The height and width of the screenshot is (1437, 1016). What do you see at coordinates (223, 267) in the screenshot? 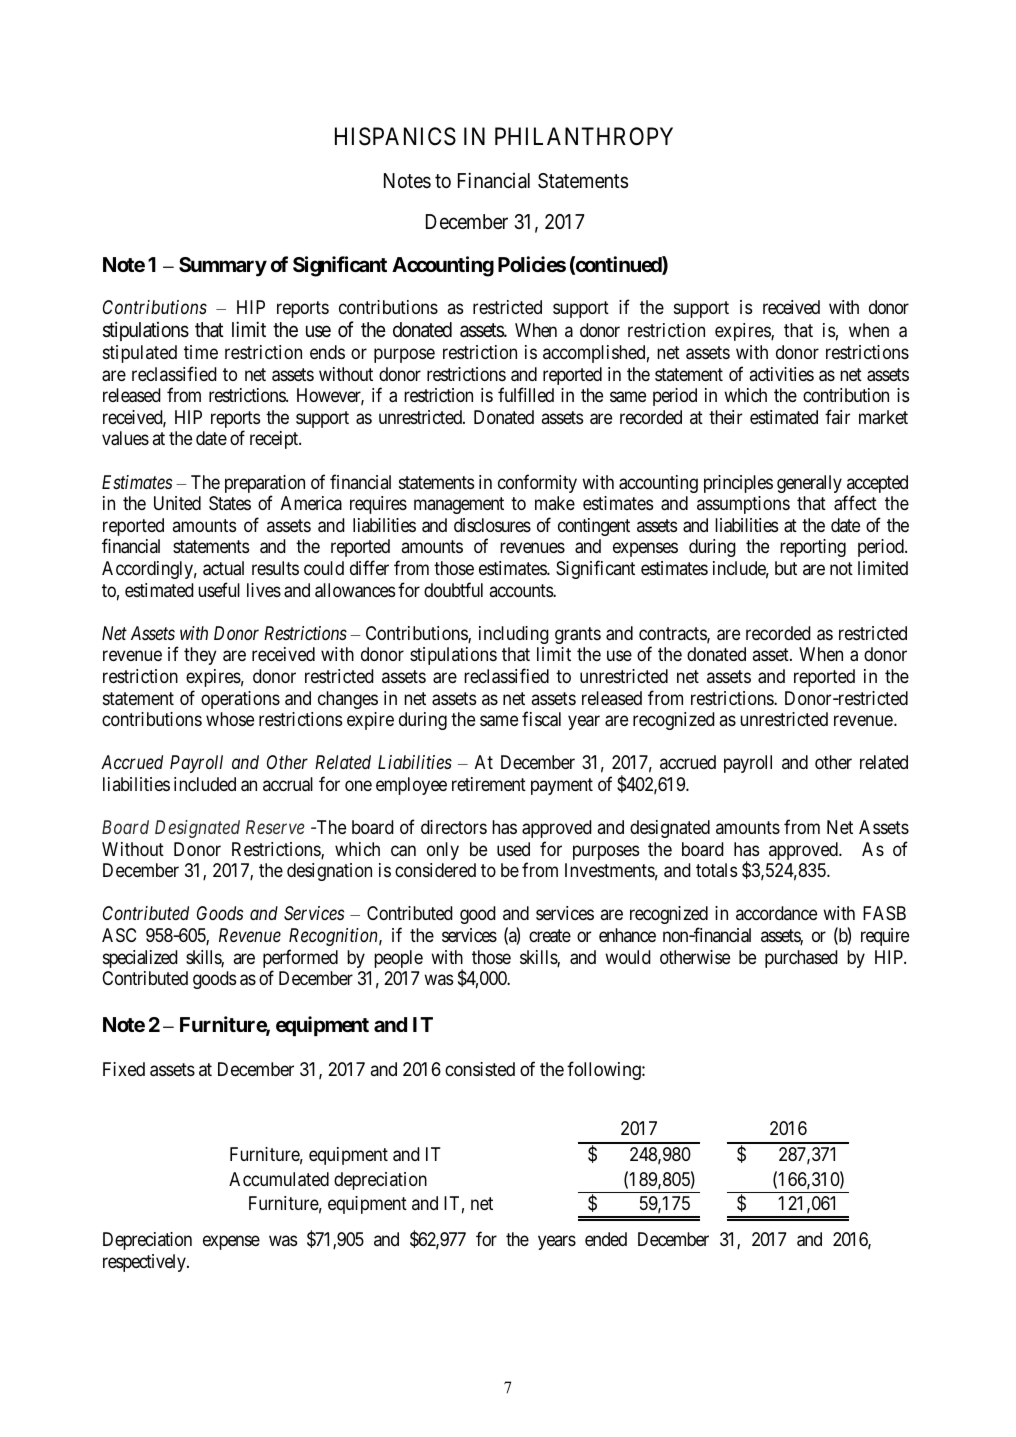
I see `Summary` at bounding box center [223, 267].
